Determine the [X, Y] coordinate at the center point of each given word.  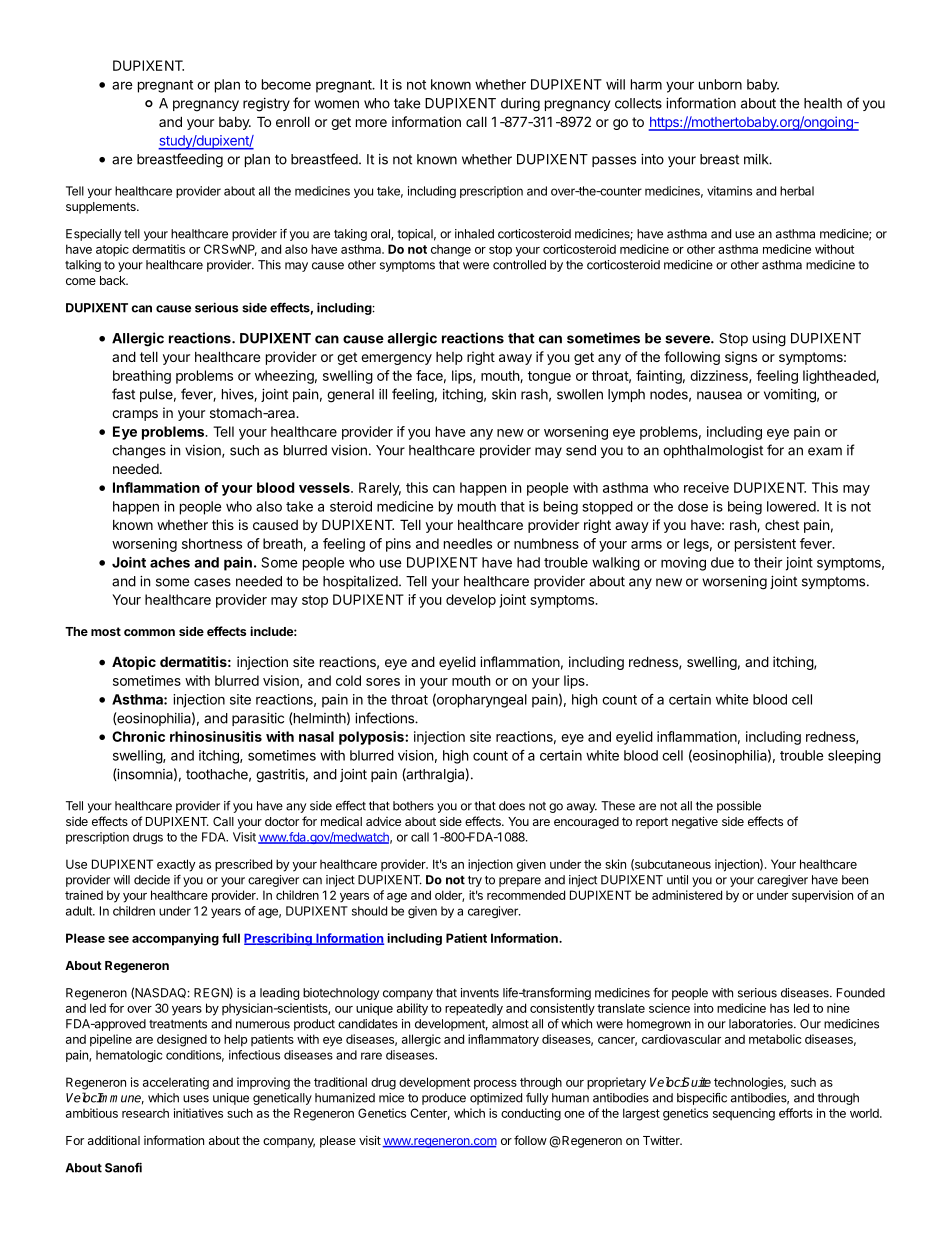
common [149, 632]
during [520, 105]
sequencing [744, 1114]
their [768, 562]
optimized [496, 1099]
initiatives [198, 1113]
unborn [720, 84]
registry [266, 105]
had [528, 562]
